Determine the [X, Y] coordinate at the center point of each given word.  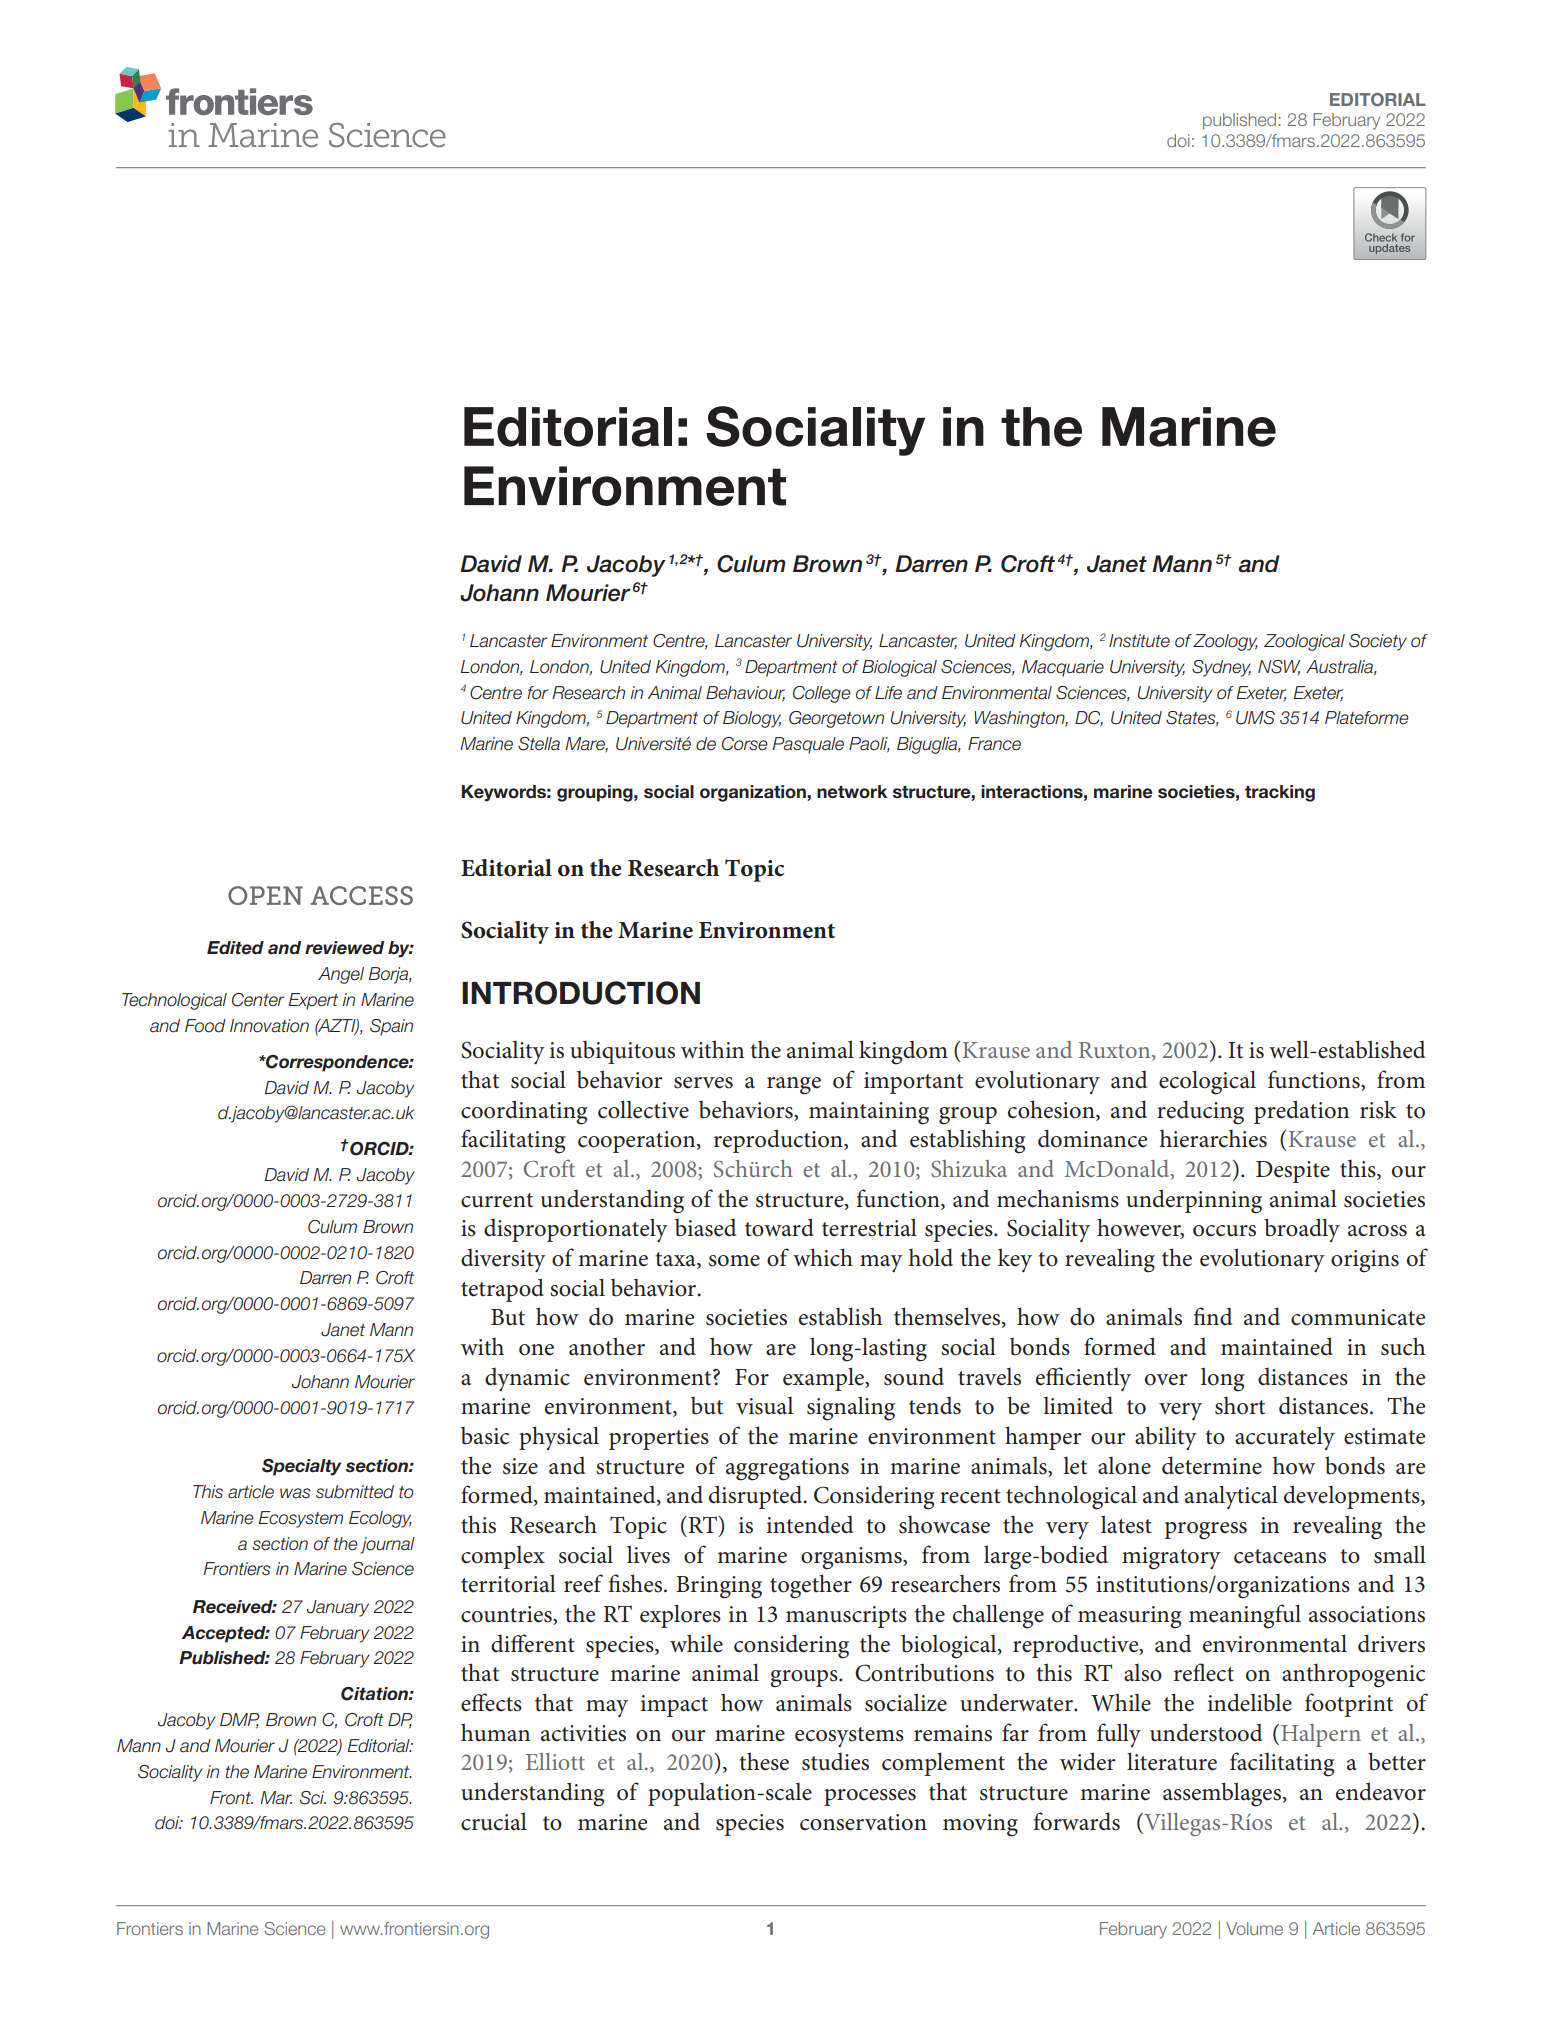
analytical [1231, 1497]
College [822, 694]
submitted [355, 1492]
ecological [1207, 1082]
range [794, 1086]
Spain [391, 1027]
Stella [539, 744]
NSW [1279, 667]
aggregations [787, 1469]
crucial [494, 1821]
